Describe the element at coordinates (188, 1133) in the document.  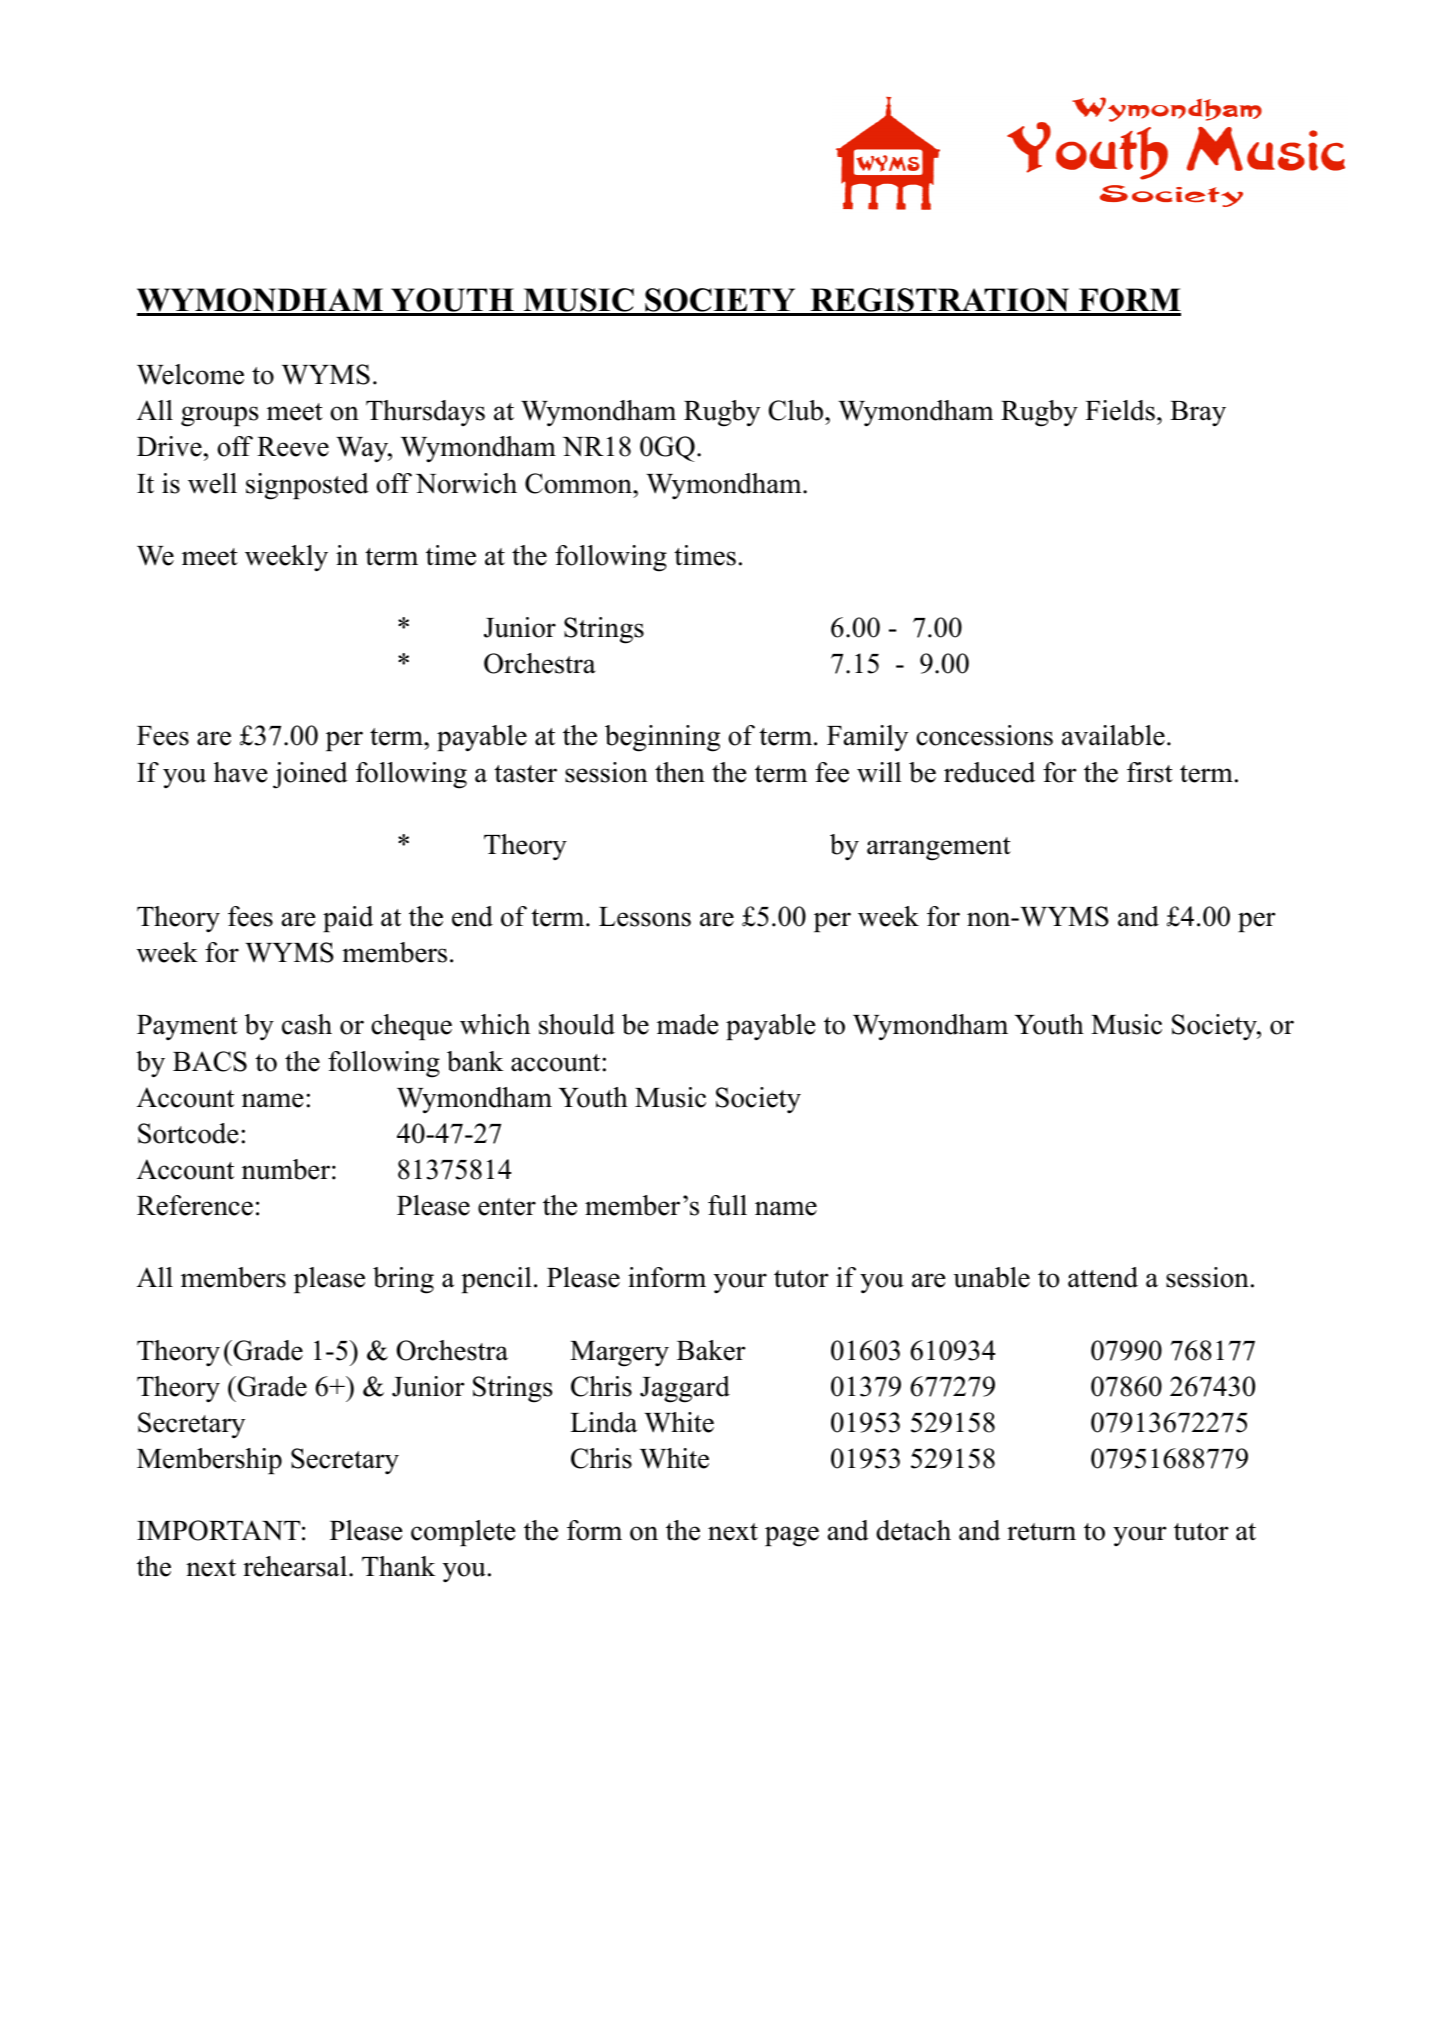
I see `Sortcode` at that location.
